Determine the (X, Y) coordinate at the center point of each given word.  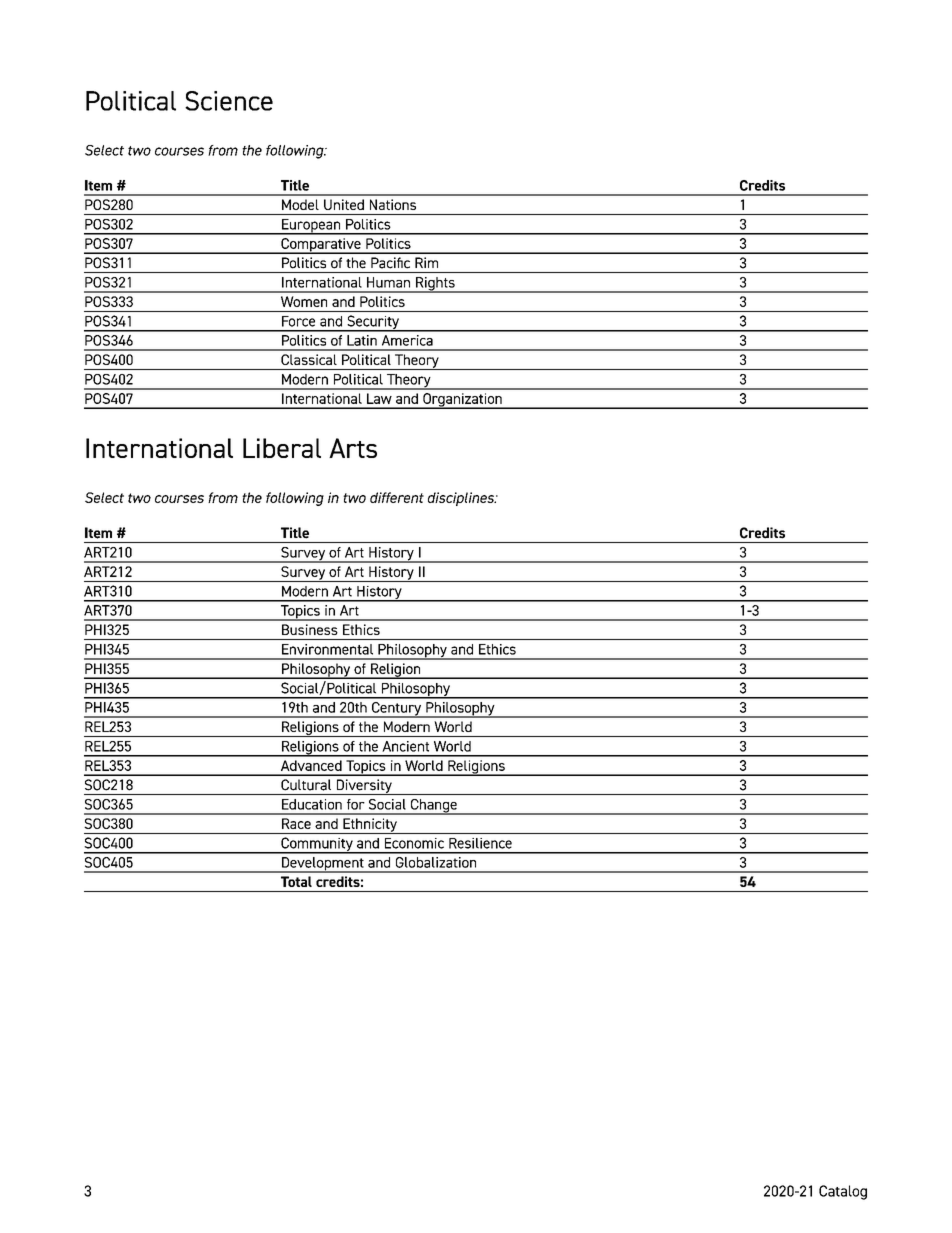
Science (229, 101)
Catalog (843, 1192)
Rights (435, 285)
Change (433, 807)
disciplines (462, 499)
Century (397, 710)
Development (323, 865)
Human (388, 282)
